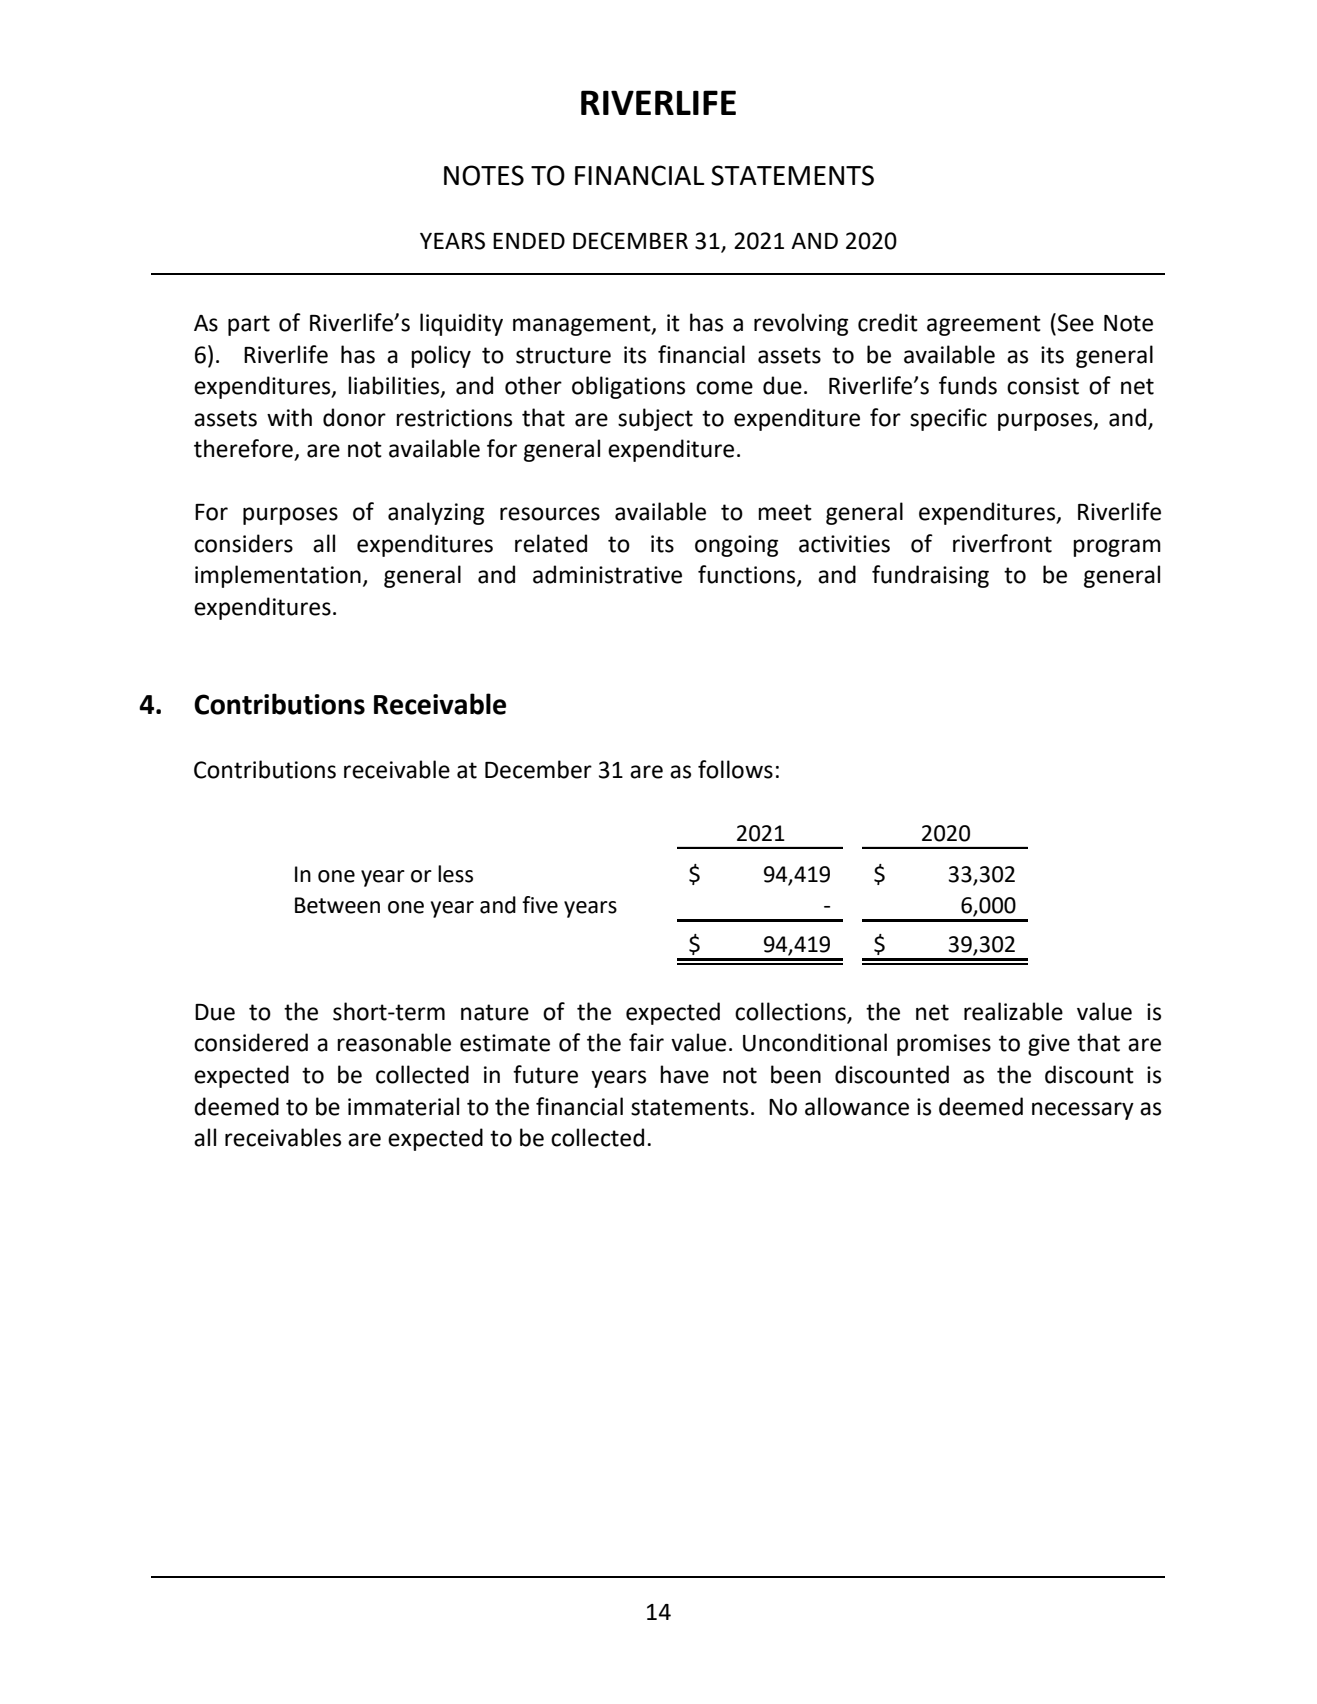  I want to click on program, so click(1117, 548).
